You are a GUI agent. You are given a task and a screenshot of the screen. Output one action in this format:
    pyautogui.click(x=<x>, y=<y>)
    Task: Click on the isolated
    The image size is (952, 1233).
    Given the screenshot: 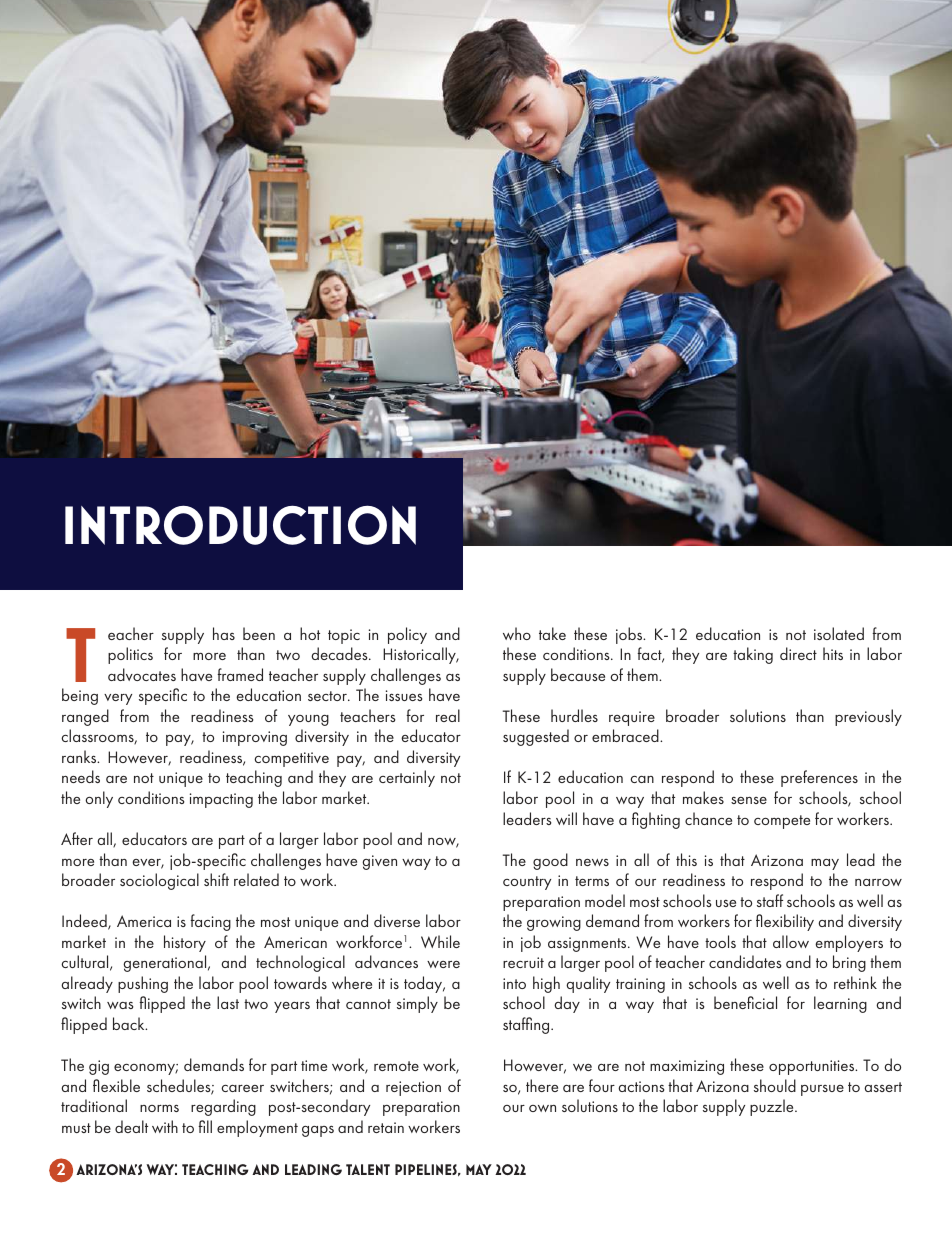 What is the action you would take?
    pyautogui.click(x=839, y=633)
